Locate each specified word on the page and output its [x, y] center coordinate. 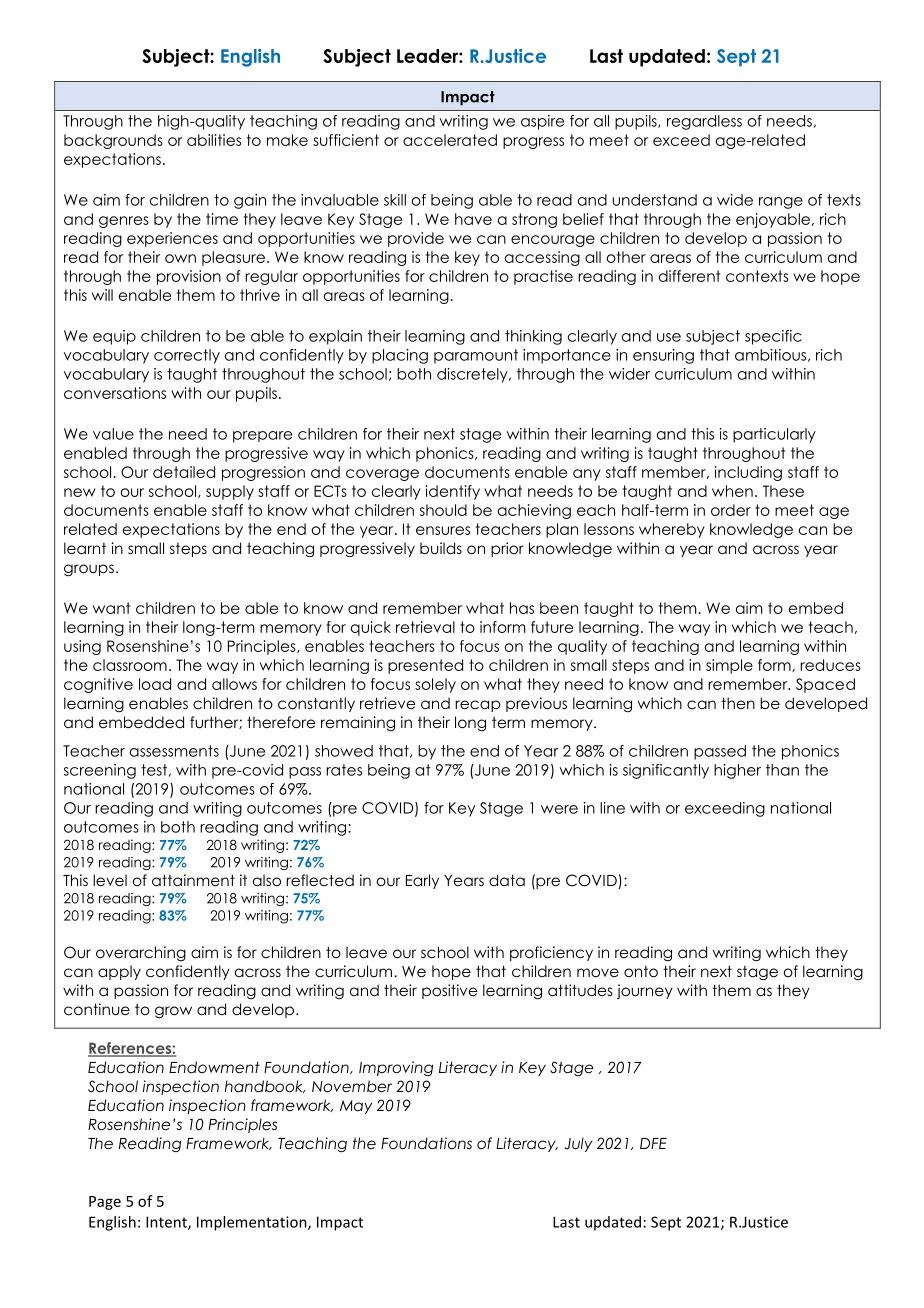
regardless [704, 122]
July [578, 1144]
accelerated [450, 140]
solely [435, 685]
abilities [214, 140]
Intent [167, 1223]
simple [729, 666]
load [155, 684]
